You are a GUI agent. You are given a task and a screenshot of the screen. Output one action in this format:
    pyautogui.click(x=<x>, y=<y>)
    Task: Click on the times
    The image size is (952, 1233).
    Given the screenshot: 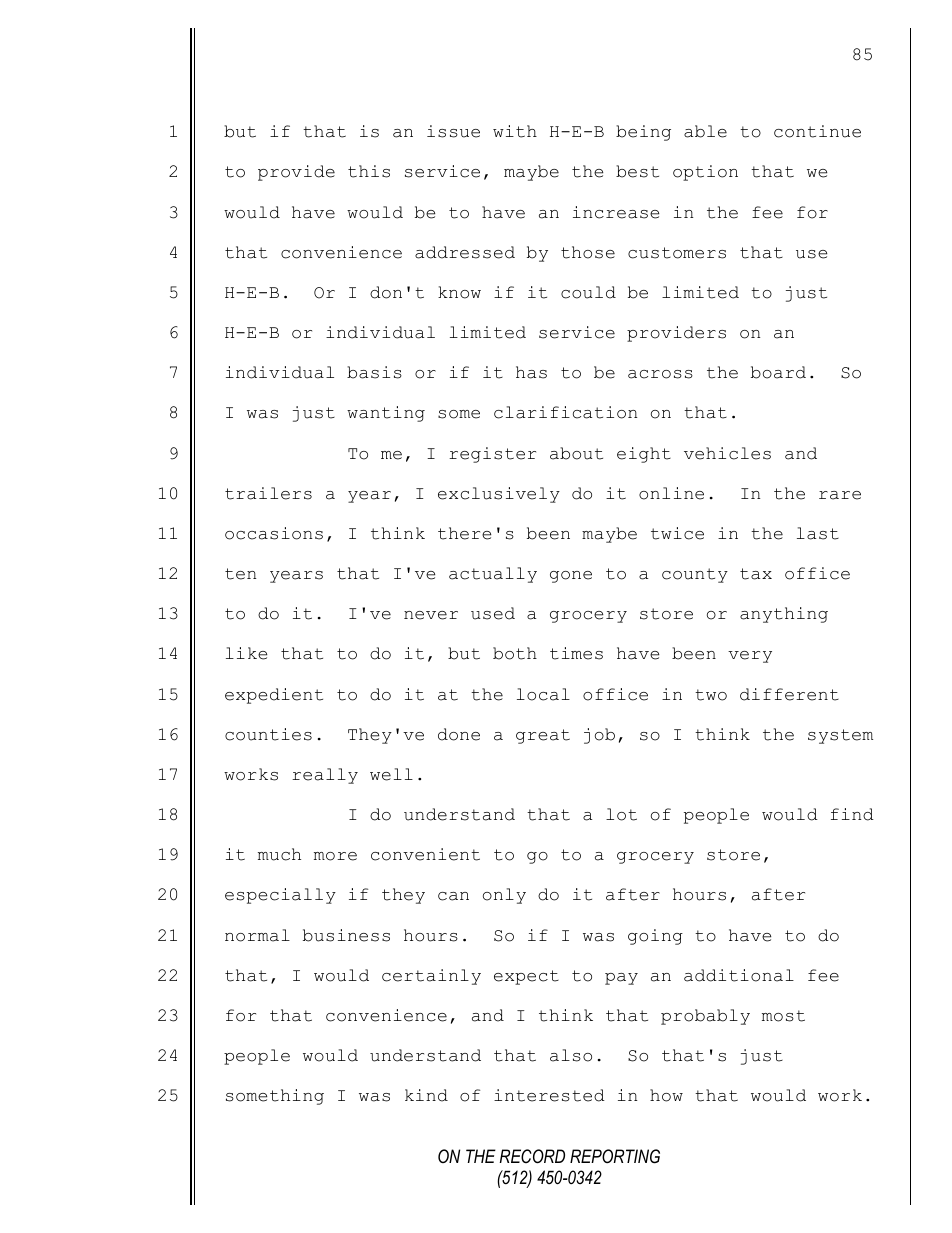 What is the action you would take?
    pyautogui.click(x=576, y=653)
